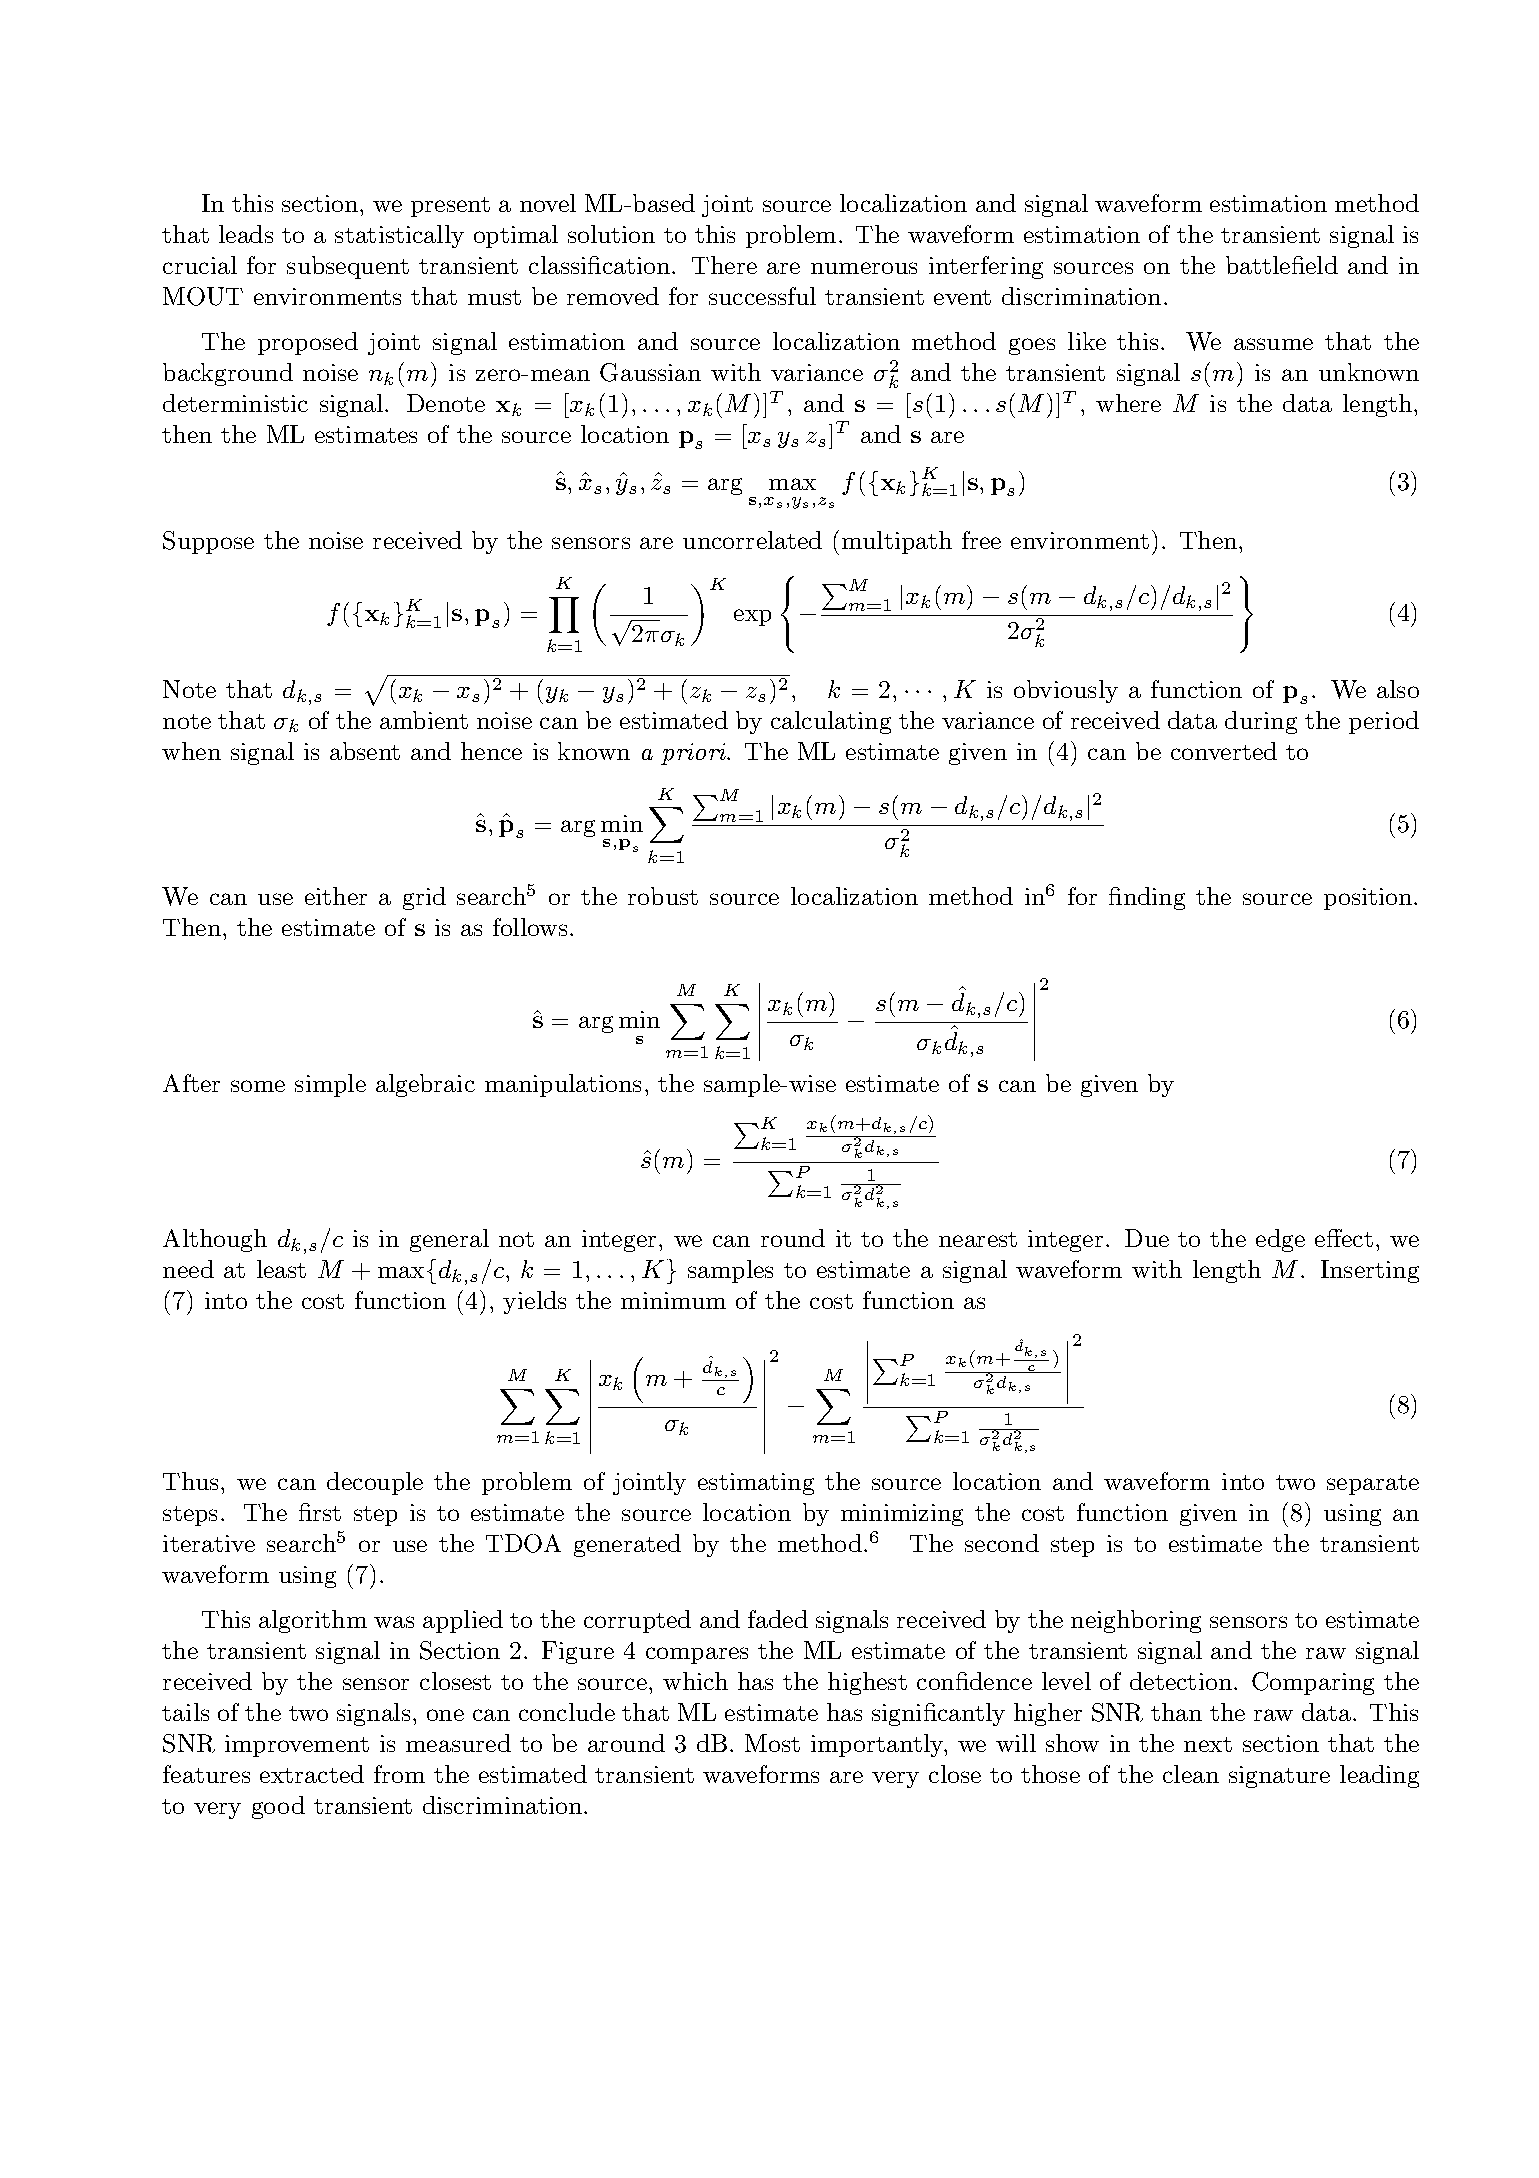 This page has width=1539, height=2178. What do you see at coordinates (330, 1085) in the page?
I see `simple` at bounding box center [330, 1085].
